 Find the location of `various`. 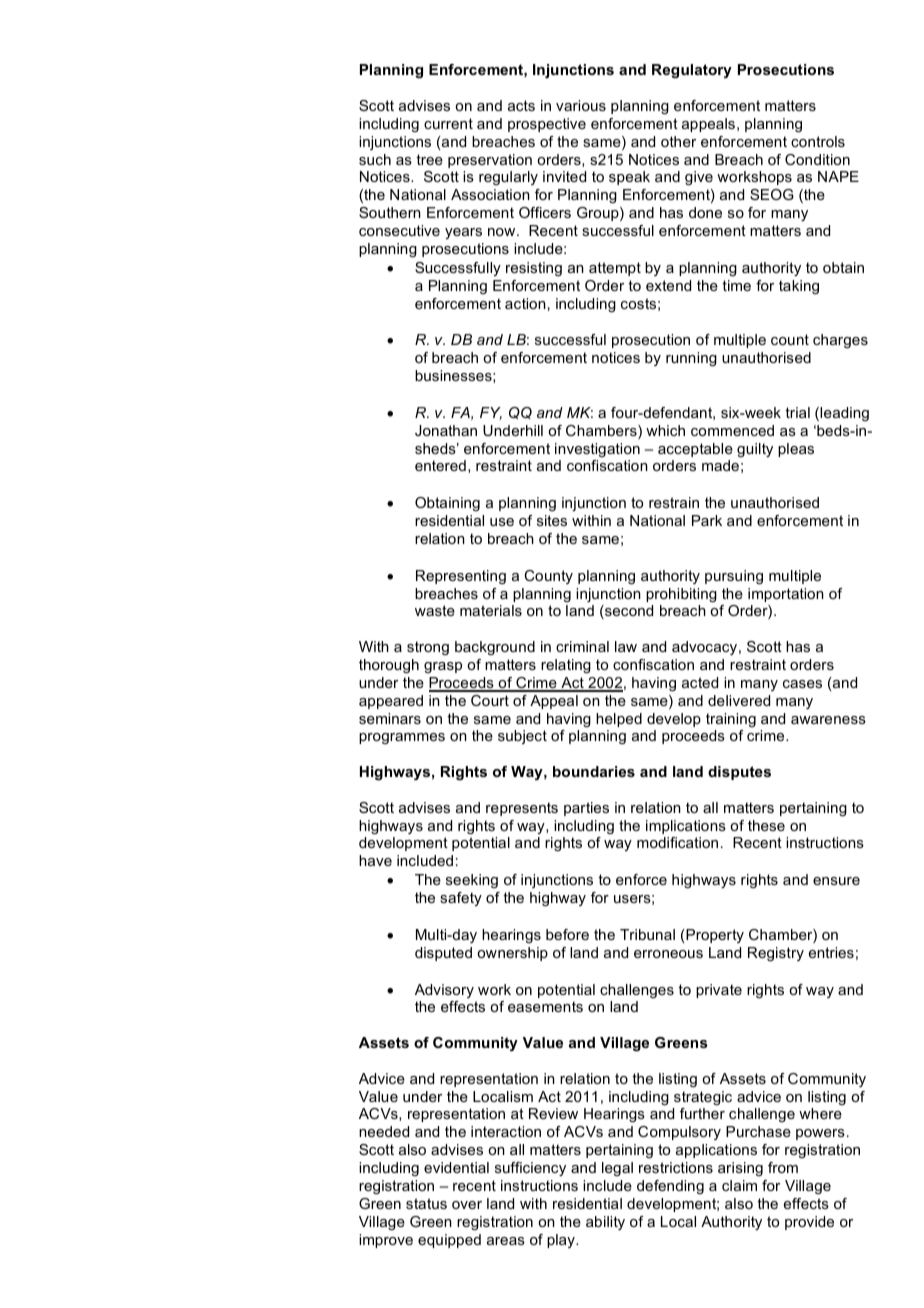

various is located at coordinates (581, 105).
